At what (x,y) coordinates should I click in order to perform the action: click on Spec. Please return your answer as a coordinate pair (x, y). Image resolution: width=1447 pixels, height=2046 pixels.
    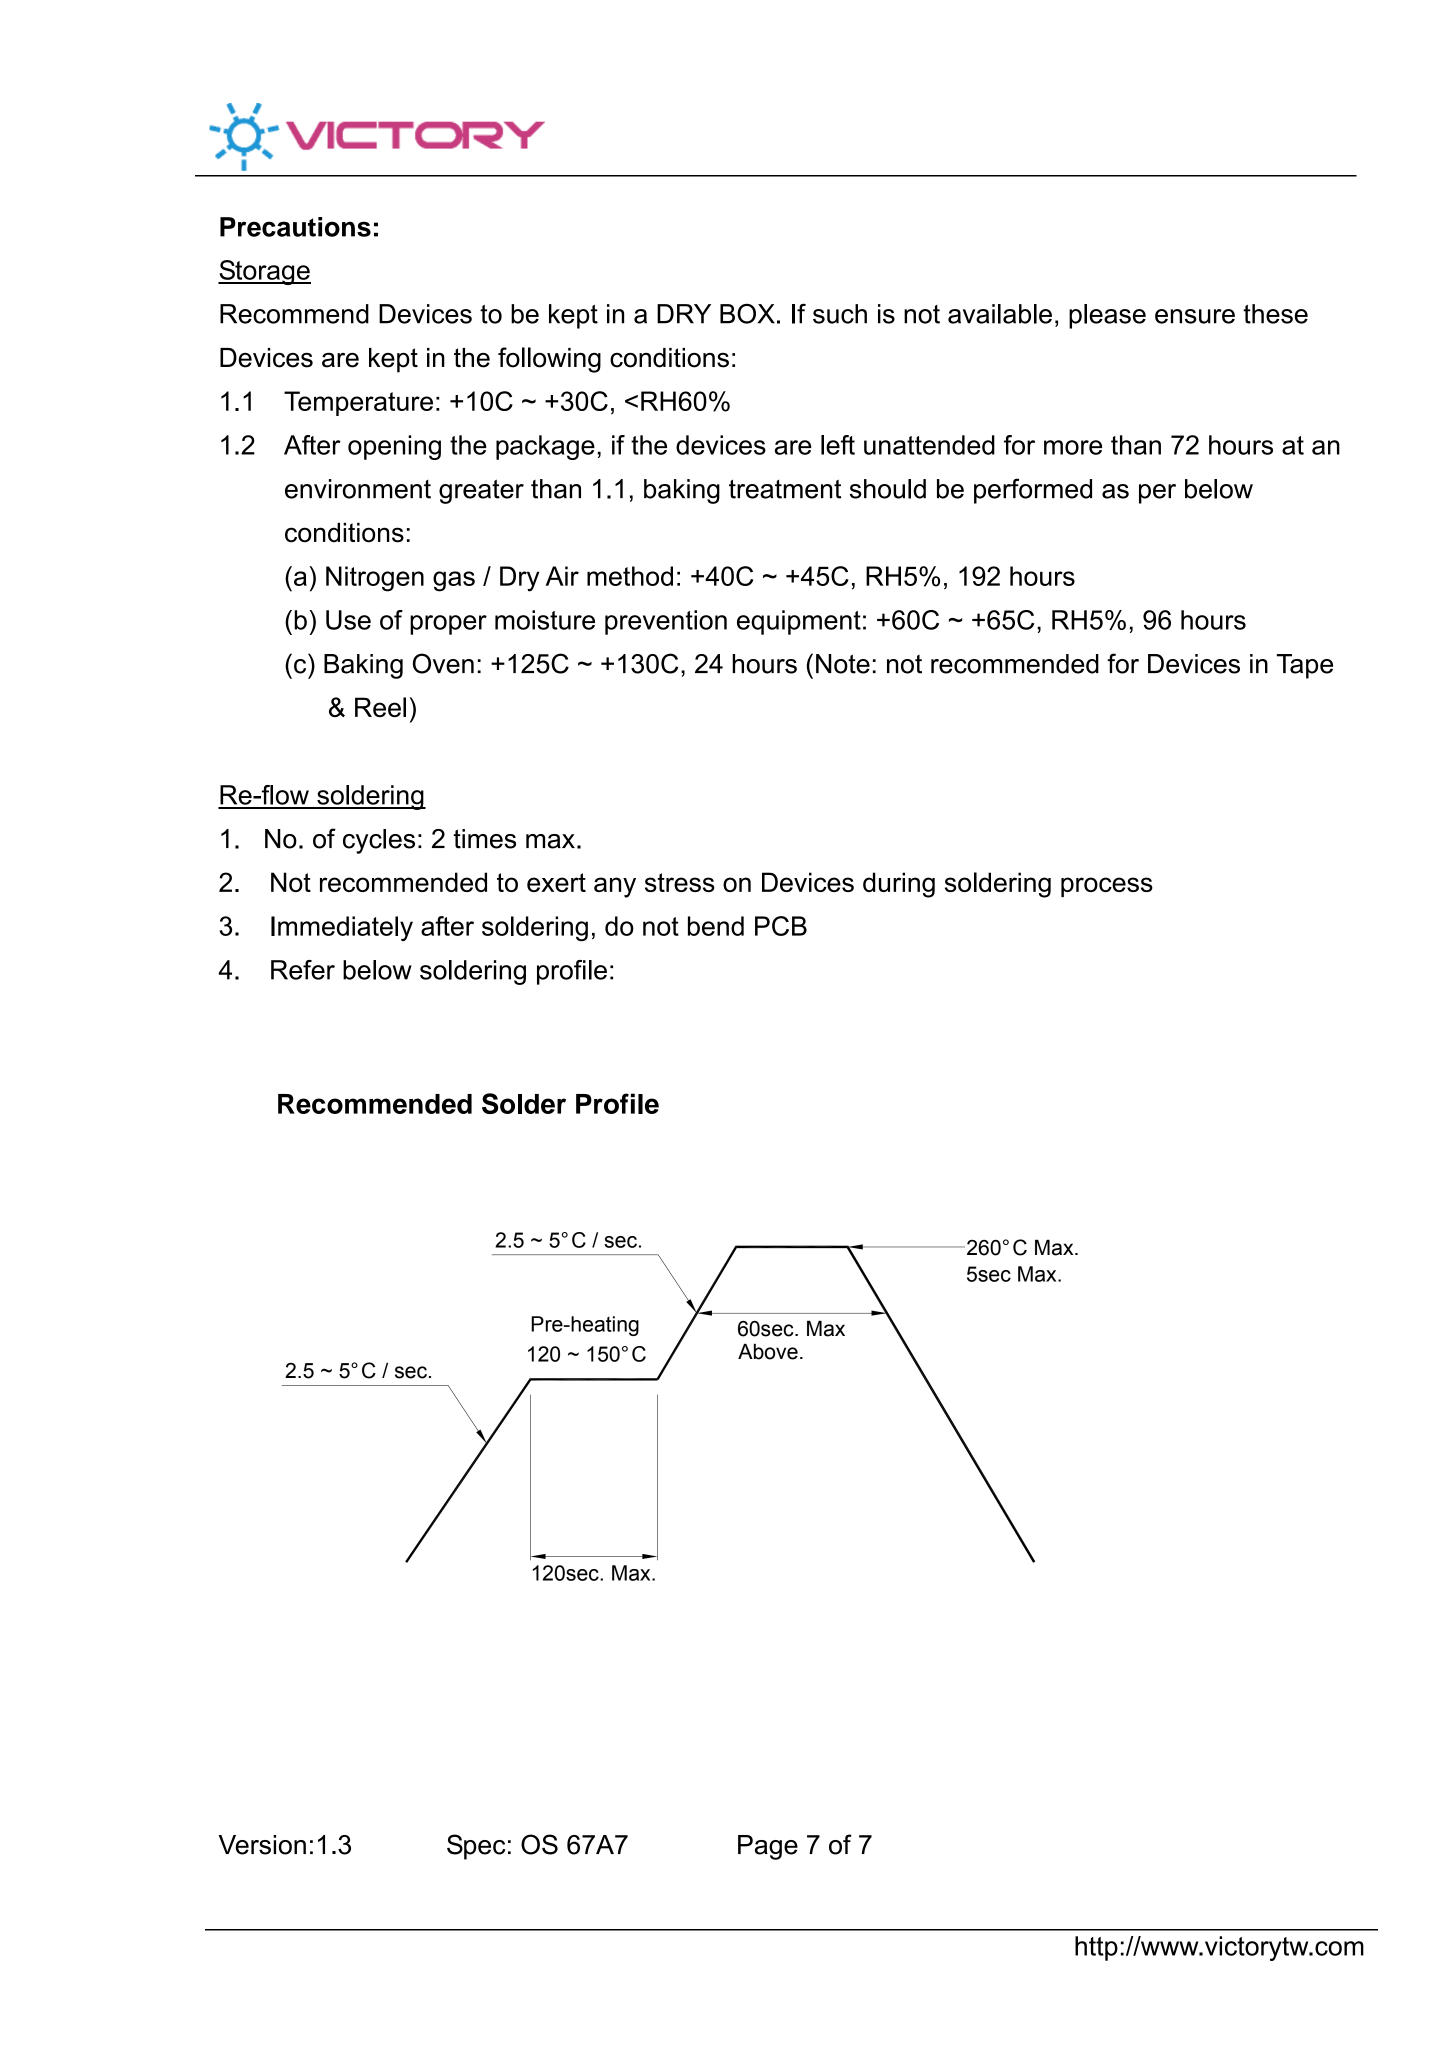
    Looking at the image, I should click on (476, 1847).
